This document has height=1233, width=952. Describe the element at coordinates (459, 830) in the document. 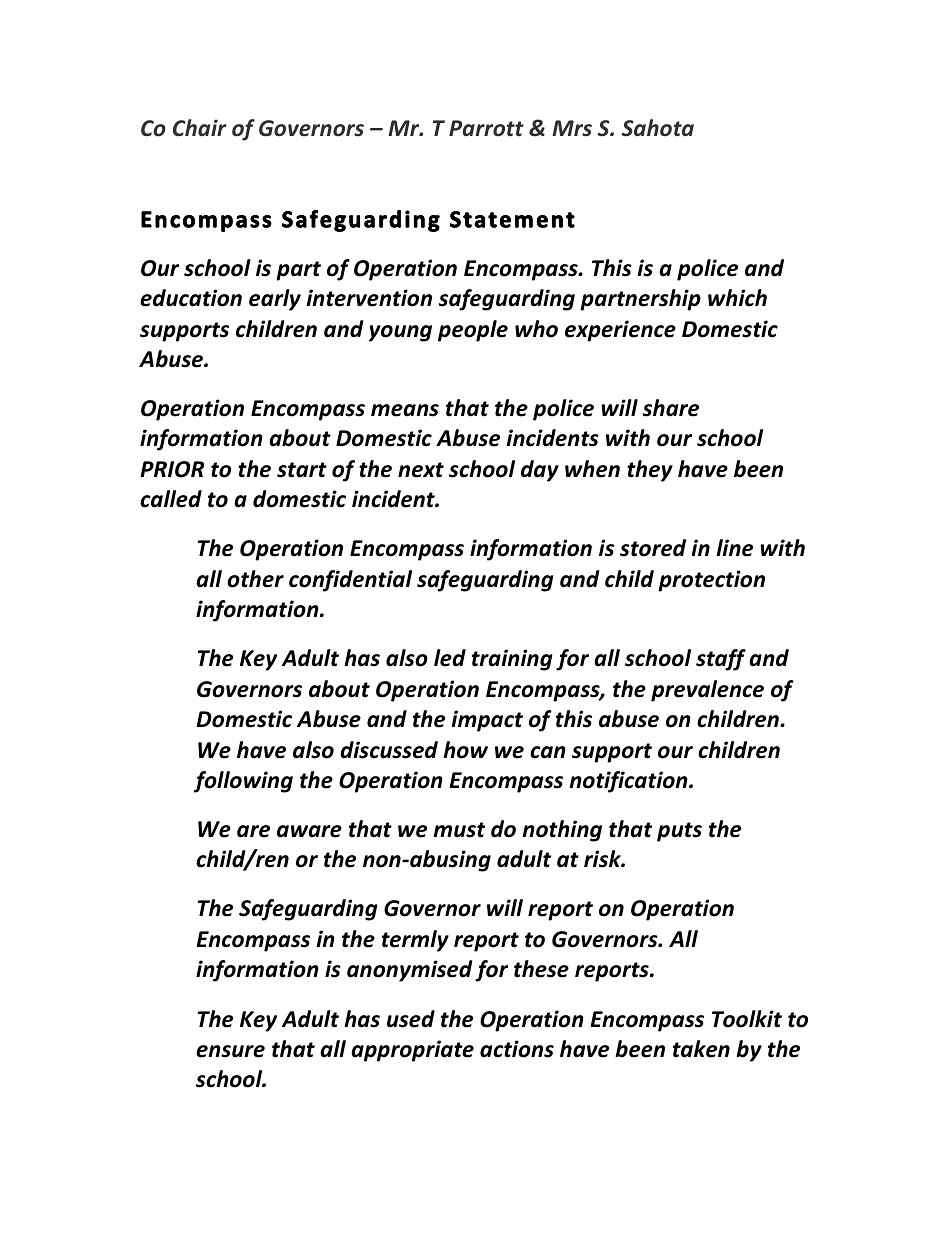

I see `must` at that location.
